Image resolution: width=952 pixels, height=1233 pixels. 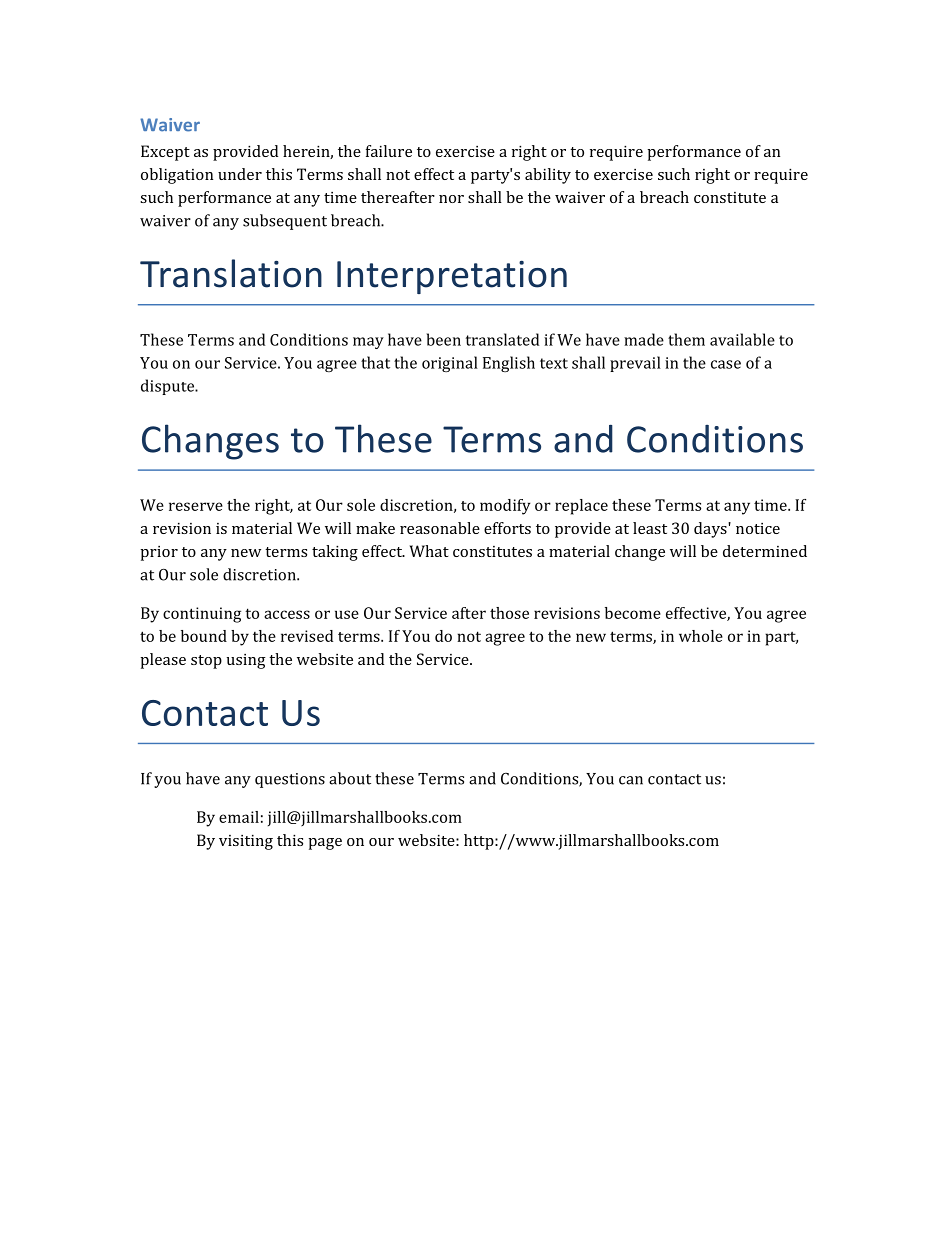 What do you see at coordinates (548, 176) in the screenshot?
I see `ability` at bounding box center [548, 176].
